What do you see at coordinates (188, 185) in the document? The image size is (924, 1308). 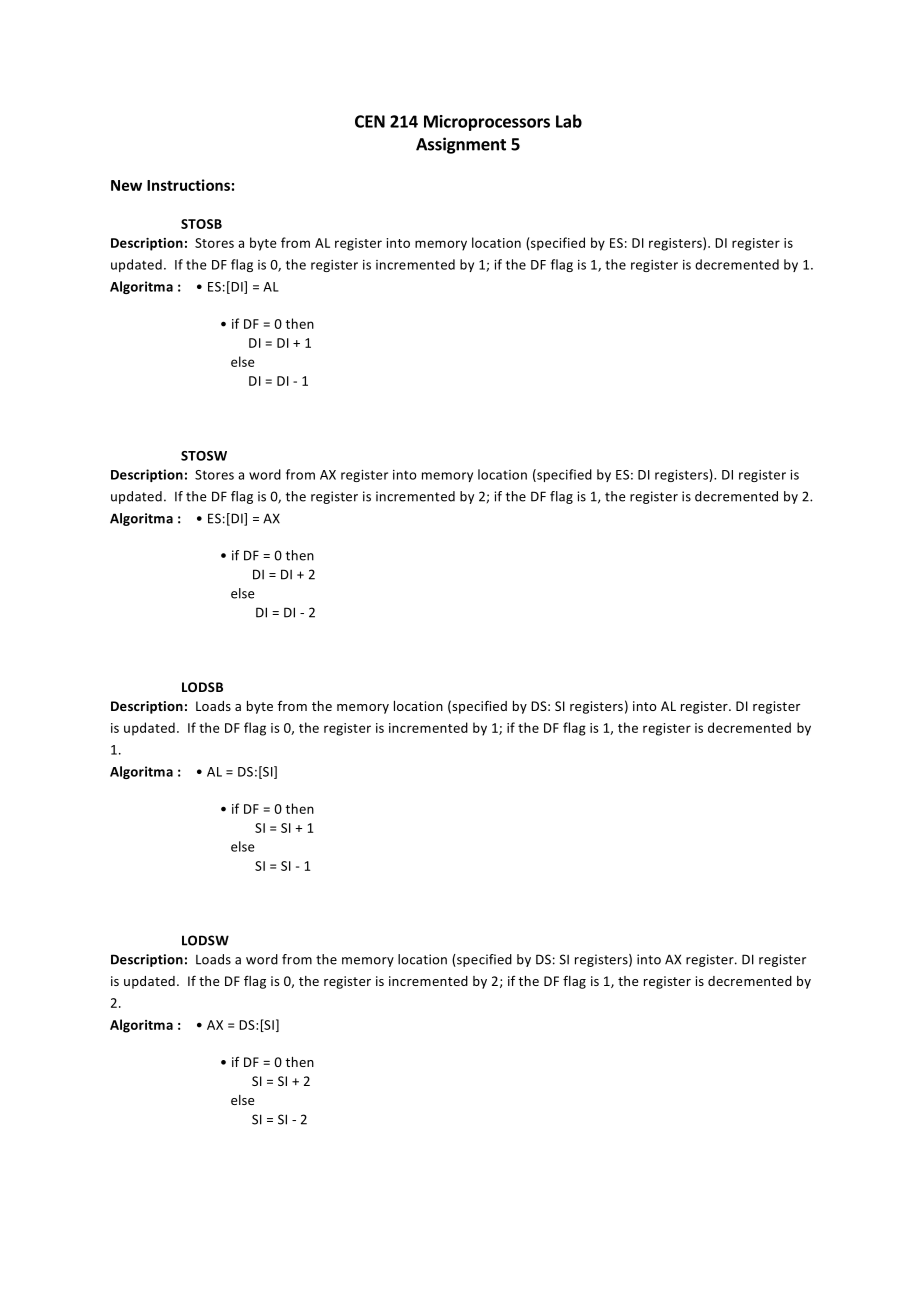 I see `Instructions` at bounding box center [188, 185].
